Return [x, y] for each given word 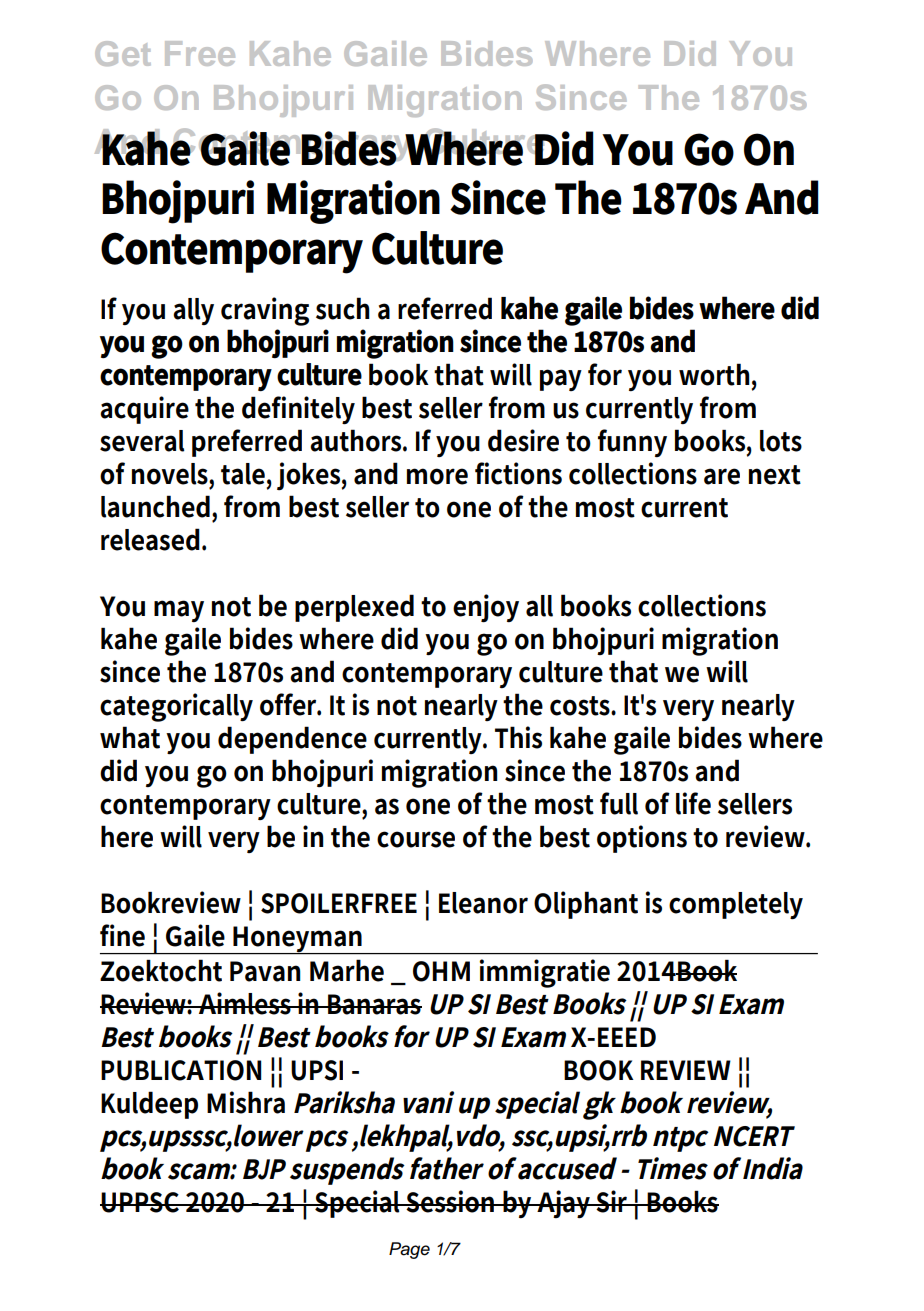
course [416, 839]
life [693, 803]
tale [244, 474]
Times [673, 1168]
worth [716, 374]
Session [451, 1201]
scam [199, 1171]
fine [122, 935]
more [437, 476]
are [722, 476]
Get [123, 53]
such [343, 308]
